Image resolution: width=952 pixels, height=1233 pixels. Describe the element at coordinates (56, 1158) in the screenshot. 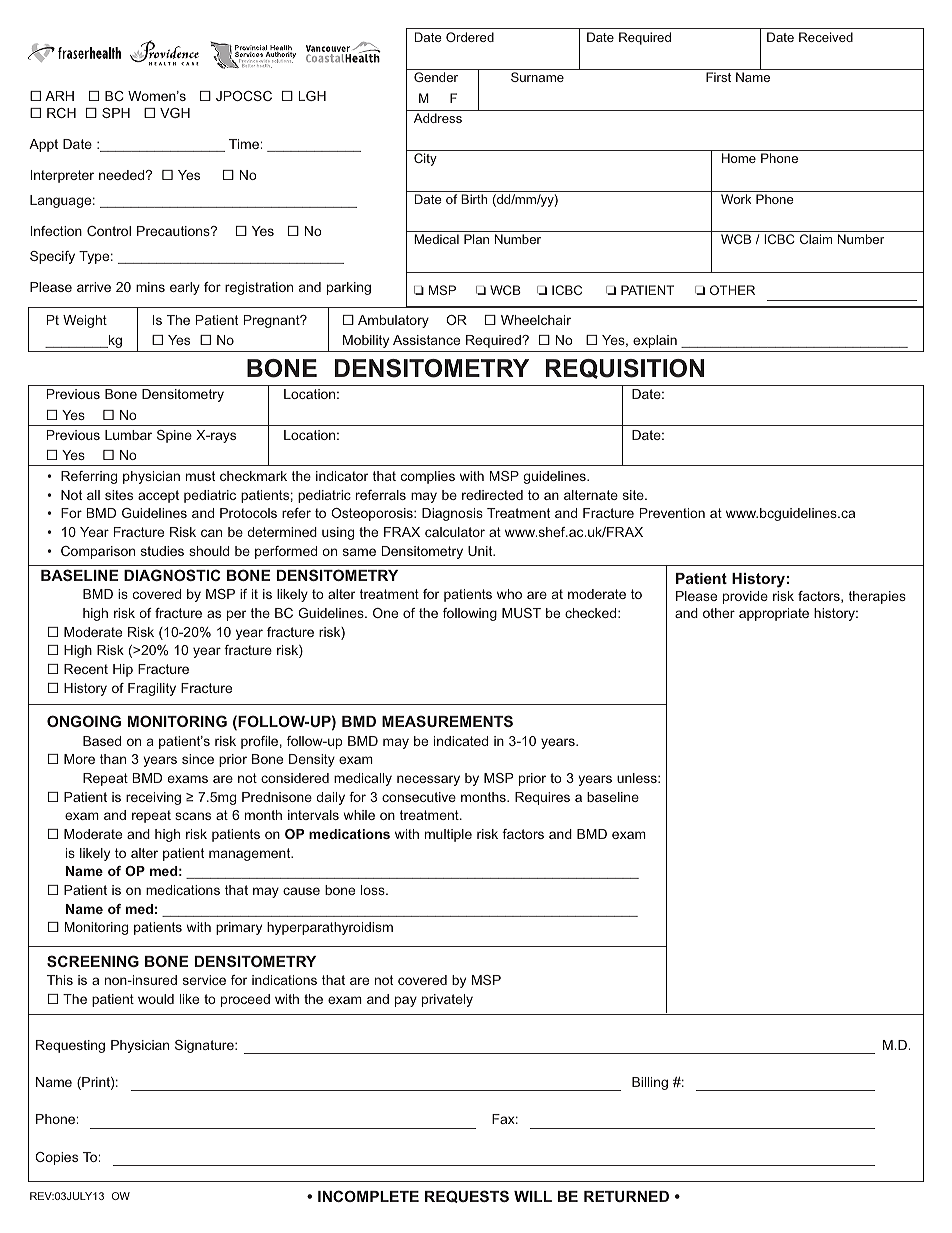

I see `Copies` at that location.
